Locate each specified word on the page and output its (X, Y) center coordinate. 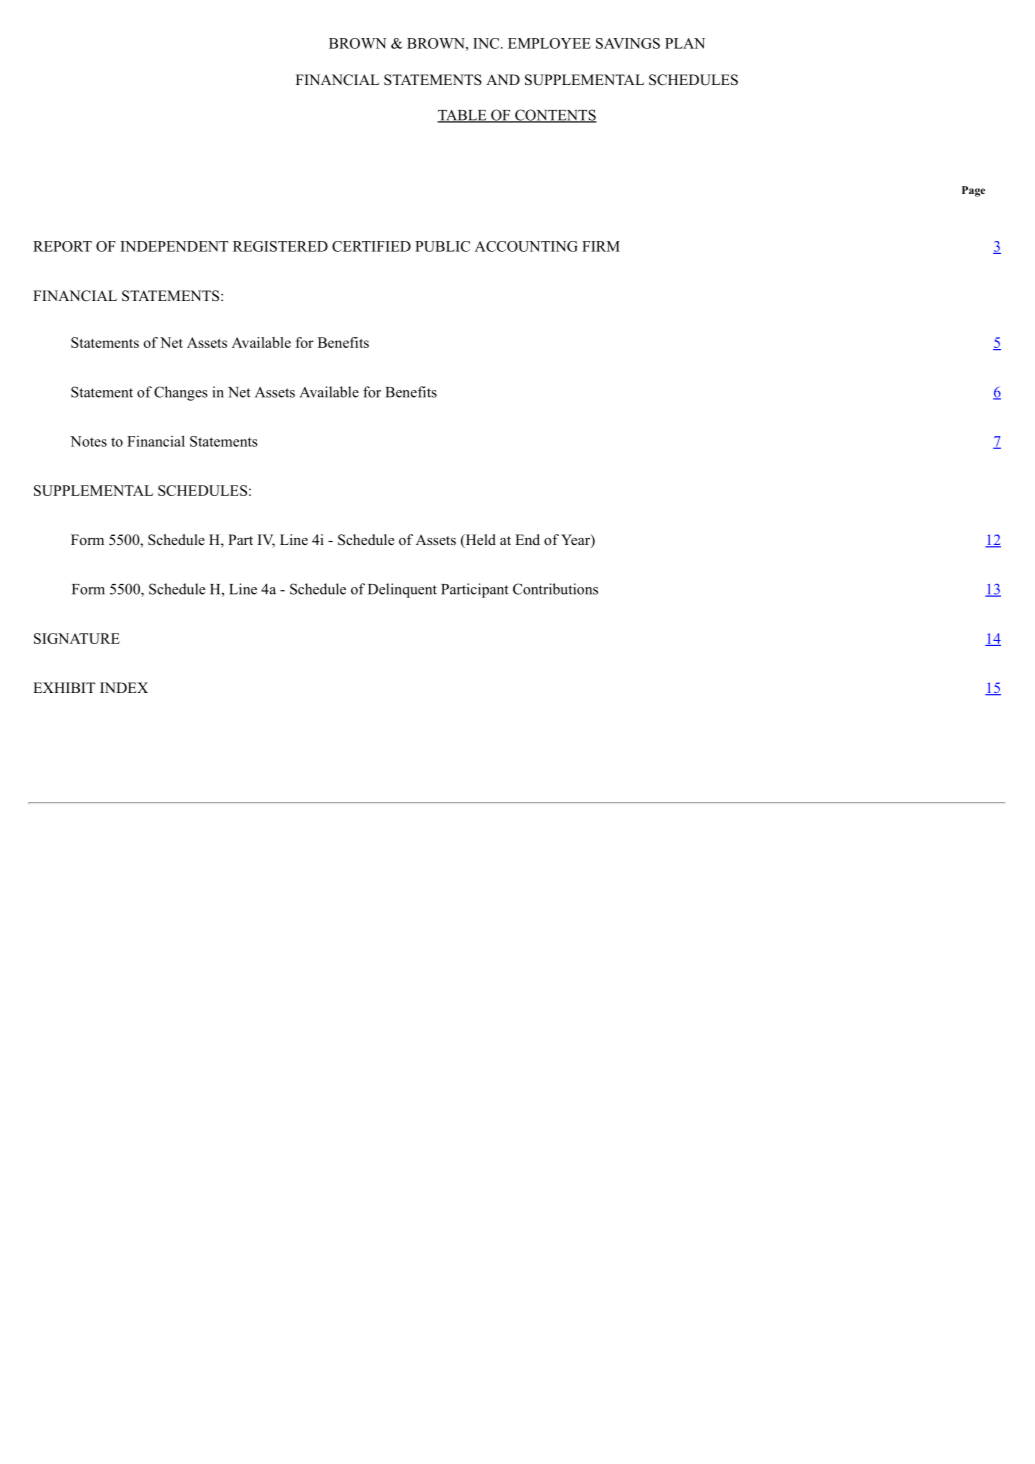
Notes (88, 441)
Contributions (555, 589)
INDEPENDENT (174, 246)
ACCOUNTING (526, 246)
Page (973, 191)
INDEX (124, 687)
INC (487, 43)
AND (503, 79)
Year (576, 541)
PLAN (685, 43)
